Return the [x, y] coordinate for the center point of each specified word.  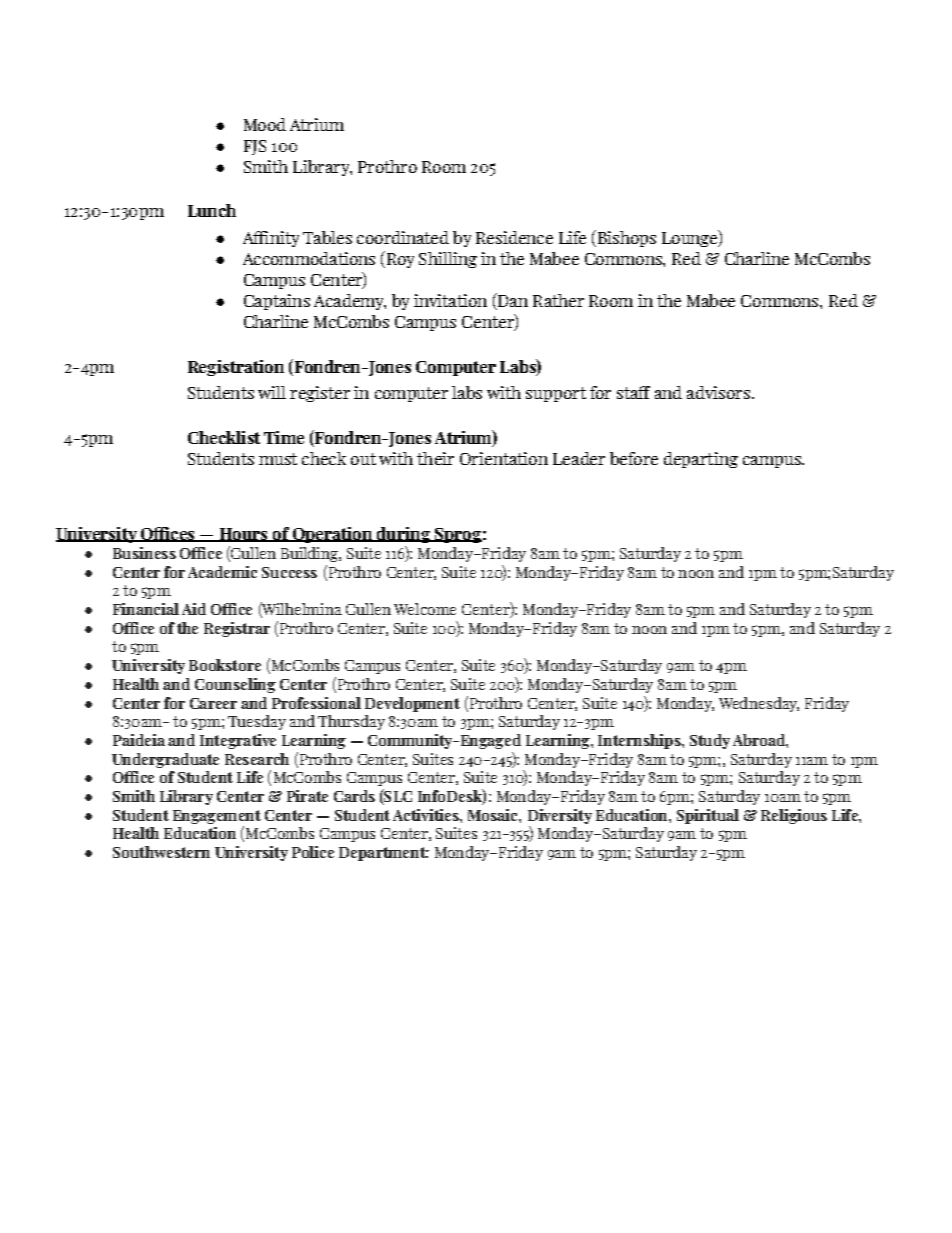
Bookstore [225, 665]
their [435, 458]
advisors [718, 392]
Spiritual [708, 816]
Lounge [691, 238]
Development [412, 704]
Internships [640, 741]
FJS [255, 147]
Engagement [217, 817]
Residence [514, 237]
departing [701, 460]
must [278, 459]
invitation [450, 300]
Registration [236, 368]
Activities [427, 815]
